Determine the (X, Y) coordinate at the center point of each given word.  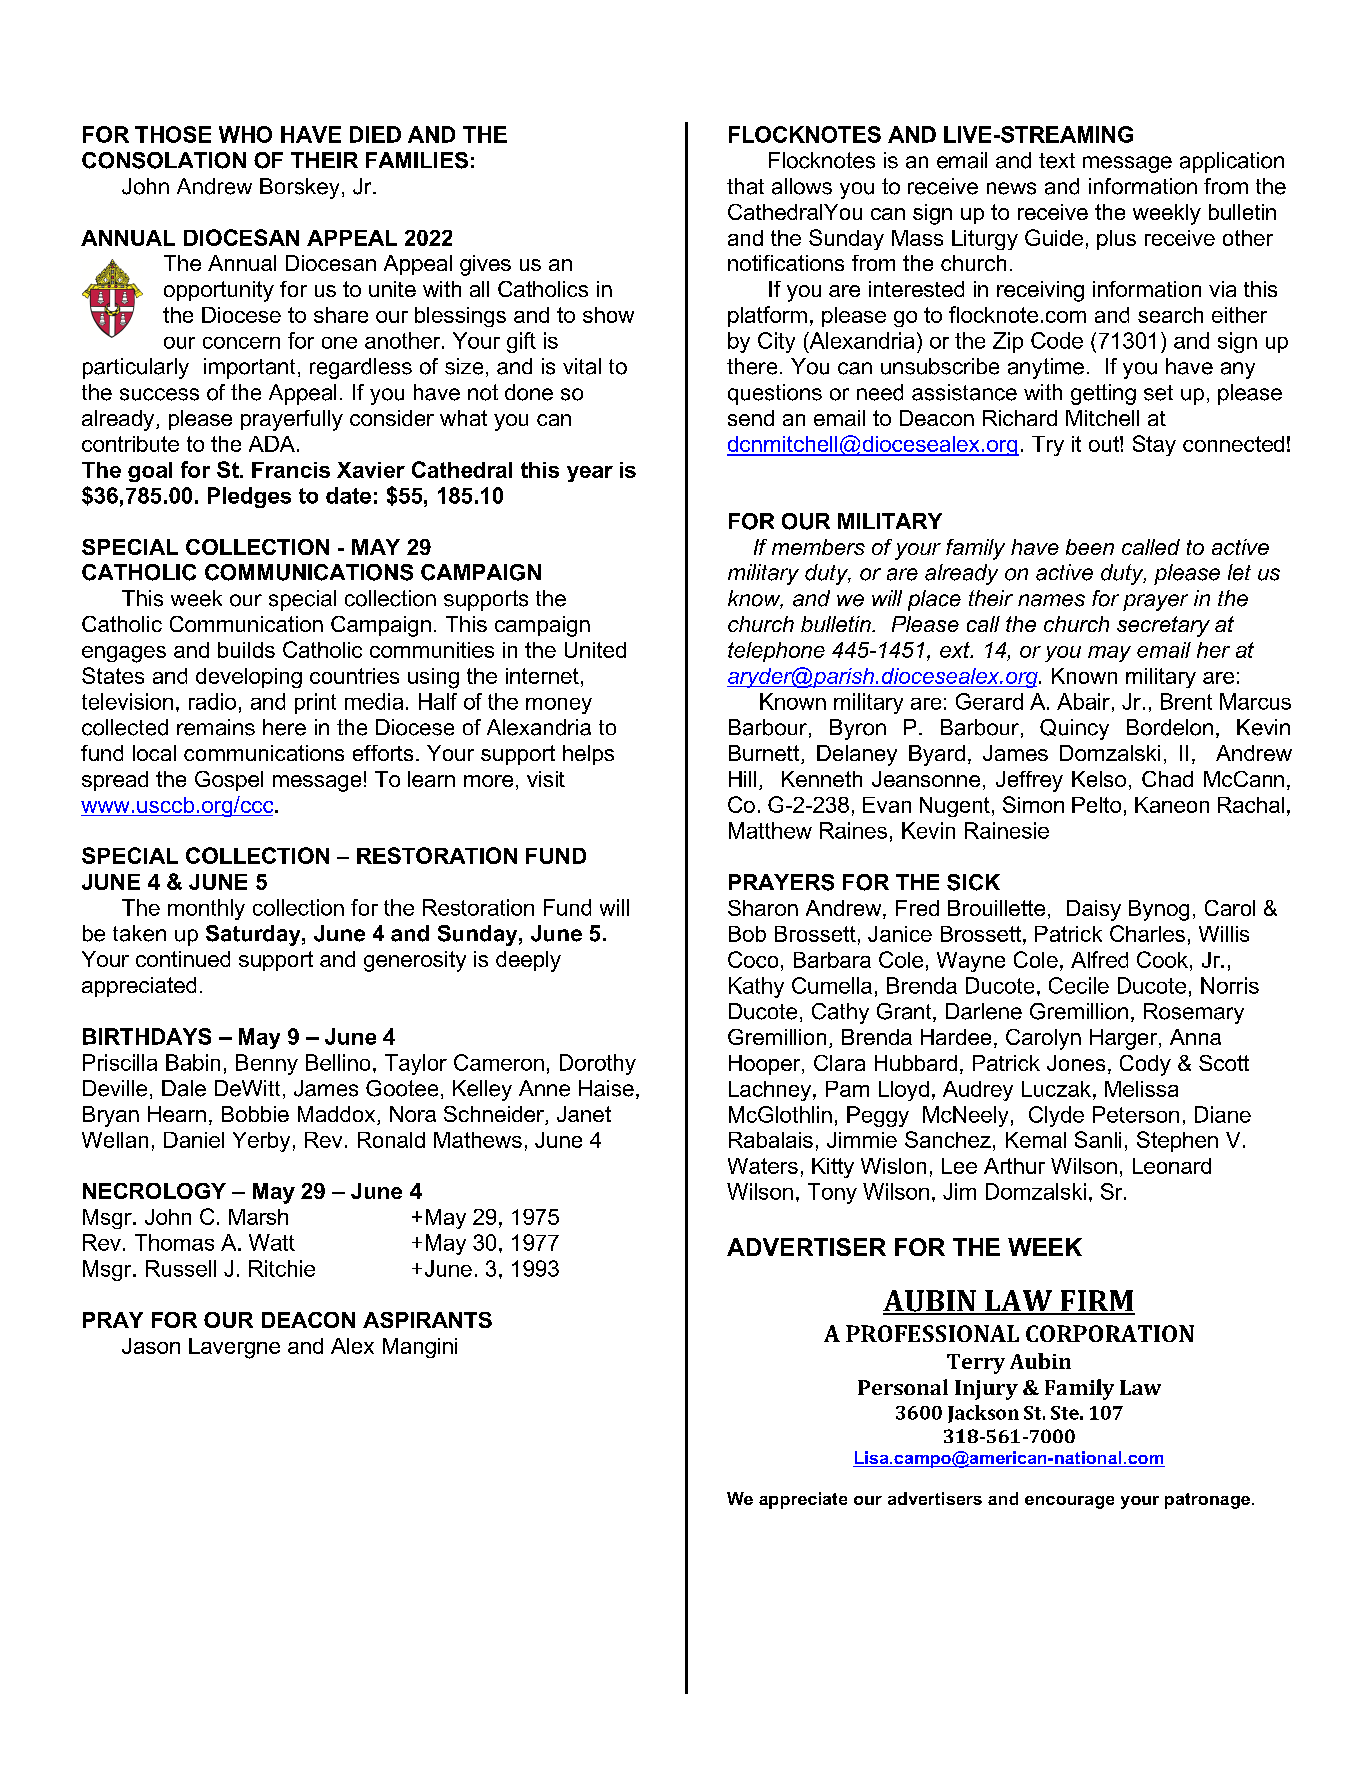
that (745, 186)
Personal (903, 1387)
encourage (1069, 1502)
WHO (245, 134)
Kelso (1099, 779)
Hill (742, 779)
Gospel (229, 781)
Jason (151, 1346)
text (1057, 161)
